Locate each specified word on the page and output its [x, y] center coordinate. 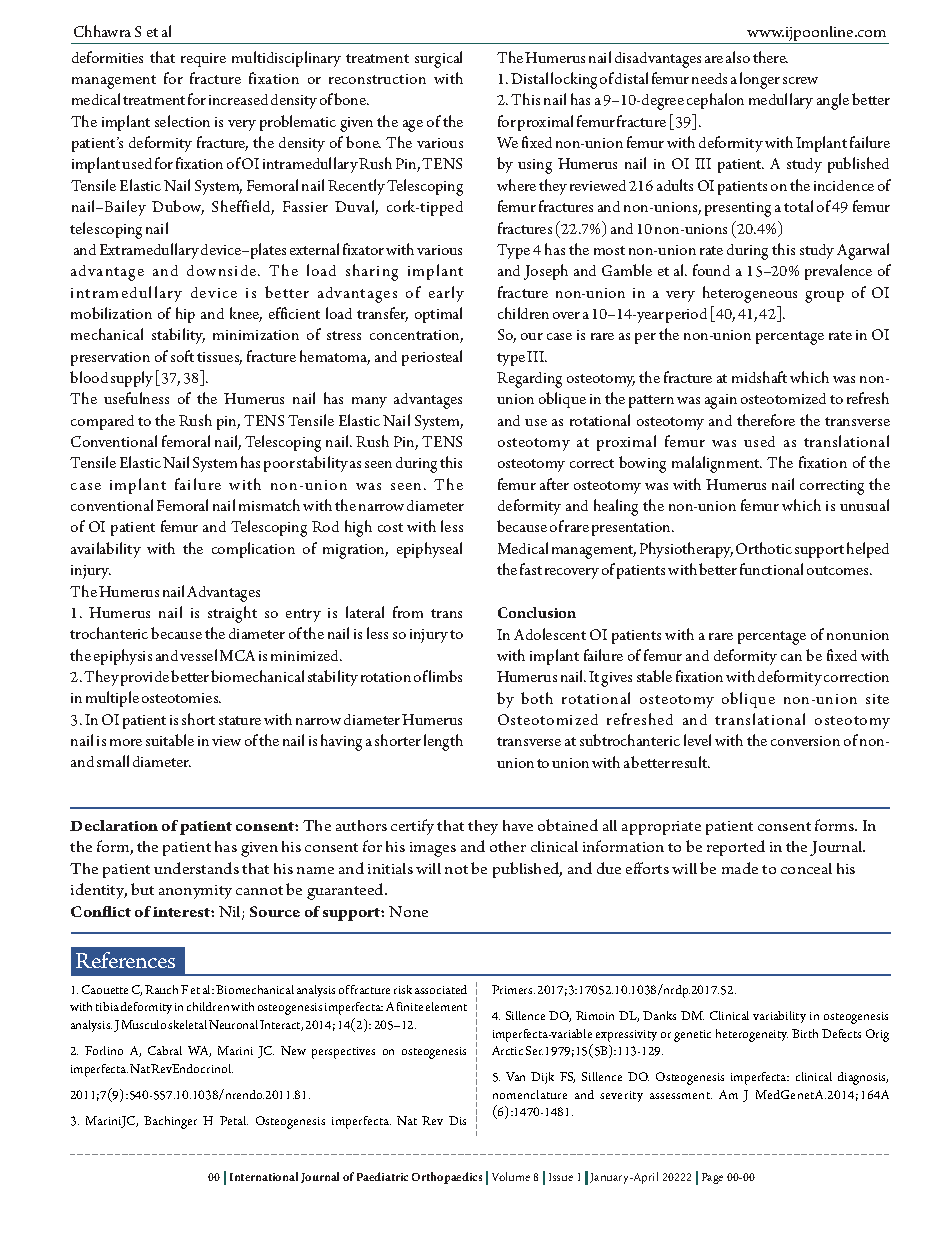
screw [800, 80]
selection [182, 121]
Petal [234, 1120]
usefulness [136, 398]
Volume [511, 1176]
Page [712, 1178]
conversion [805, 741]
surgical [438, 59]
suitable [170, 740]
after [554, 484]
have [518, 825]
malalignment [717, 464]
